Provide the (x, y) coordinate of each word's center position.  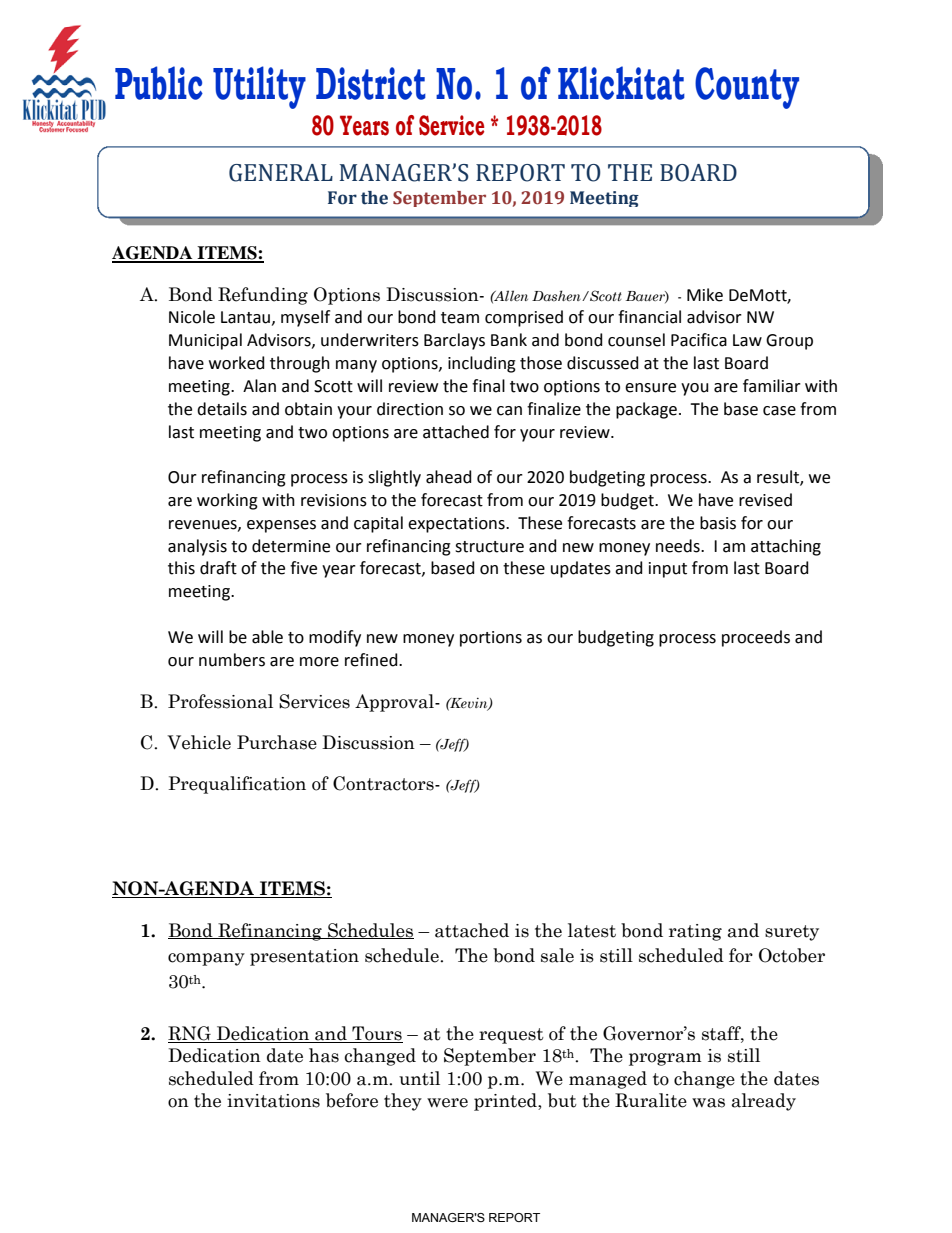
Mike (705, 295)
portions (491, 639)
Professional (220, 701)
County (747, 88)
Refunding (263, 296)
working (227, 501)
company (206, 959)
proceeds (756, 638)
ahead (449, 477)
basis (718, 523)
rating (695, 932)
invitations (273, 1101)
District (371, 83)
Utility (259, 87)
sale (557, 955)
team (460, 318)
